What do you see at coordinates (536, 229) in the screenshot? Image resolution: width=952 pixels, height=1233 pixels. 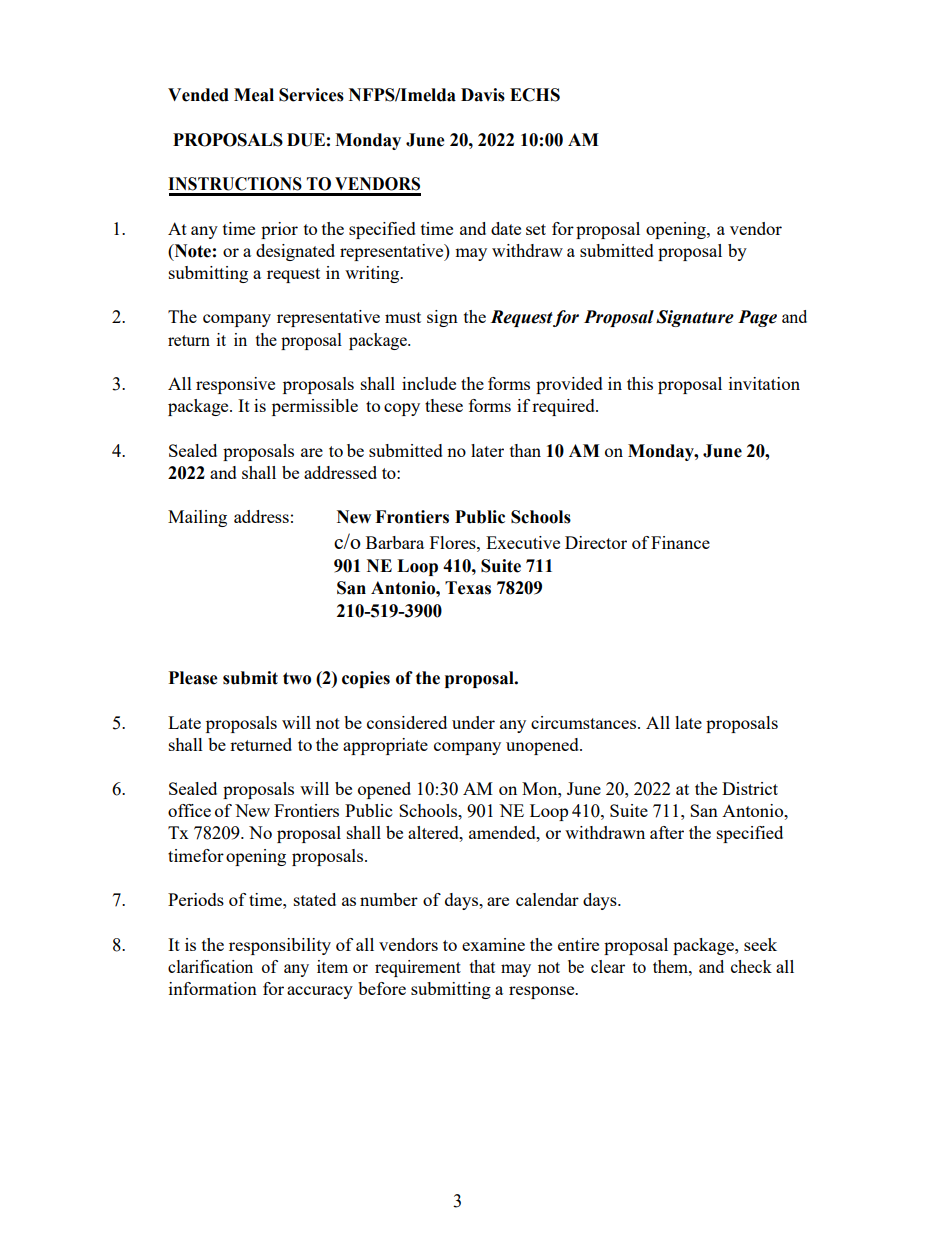 I see `set` at bounding box center [536, 229].
